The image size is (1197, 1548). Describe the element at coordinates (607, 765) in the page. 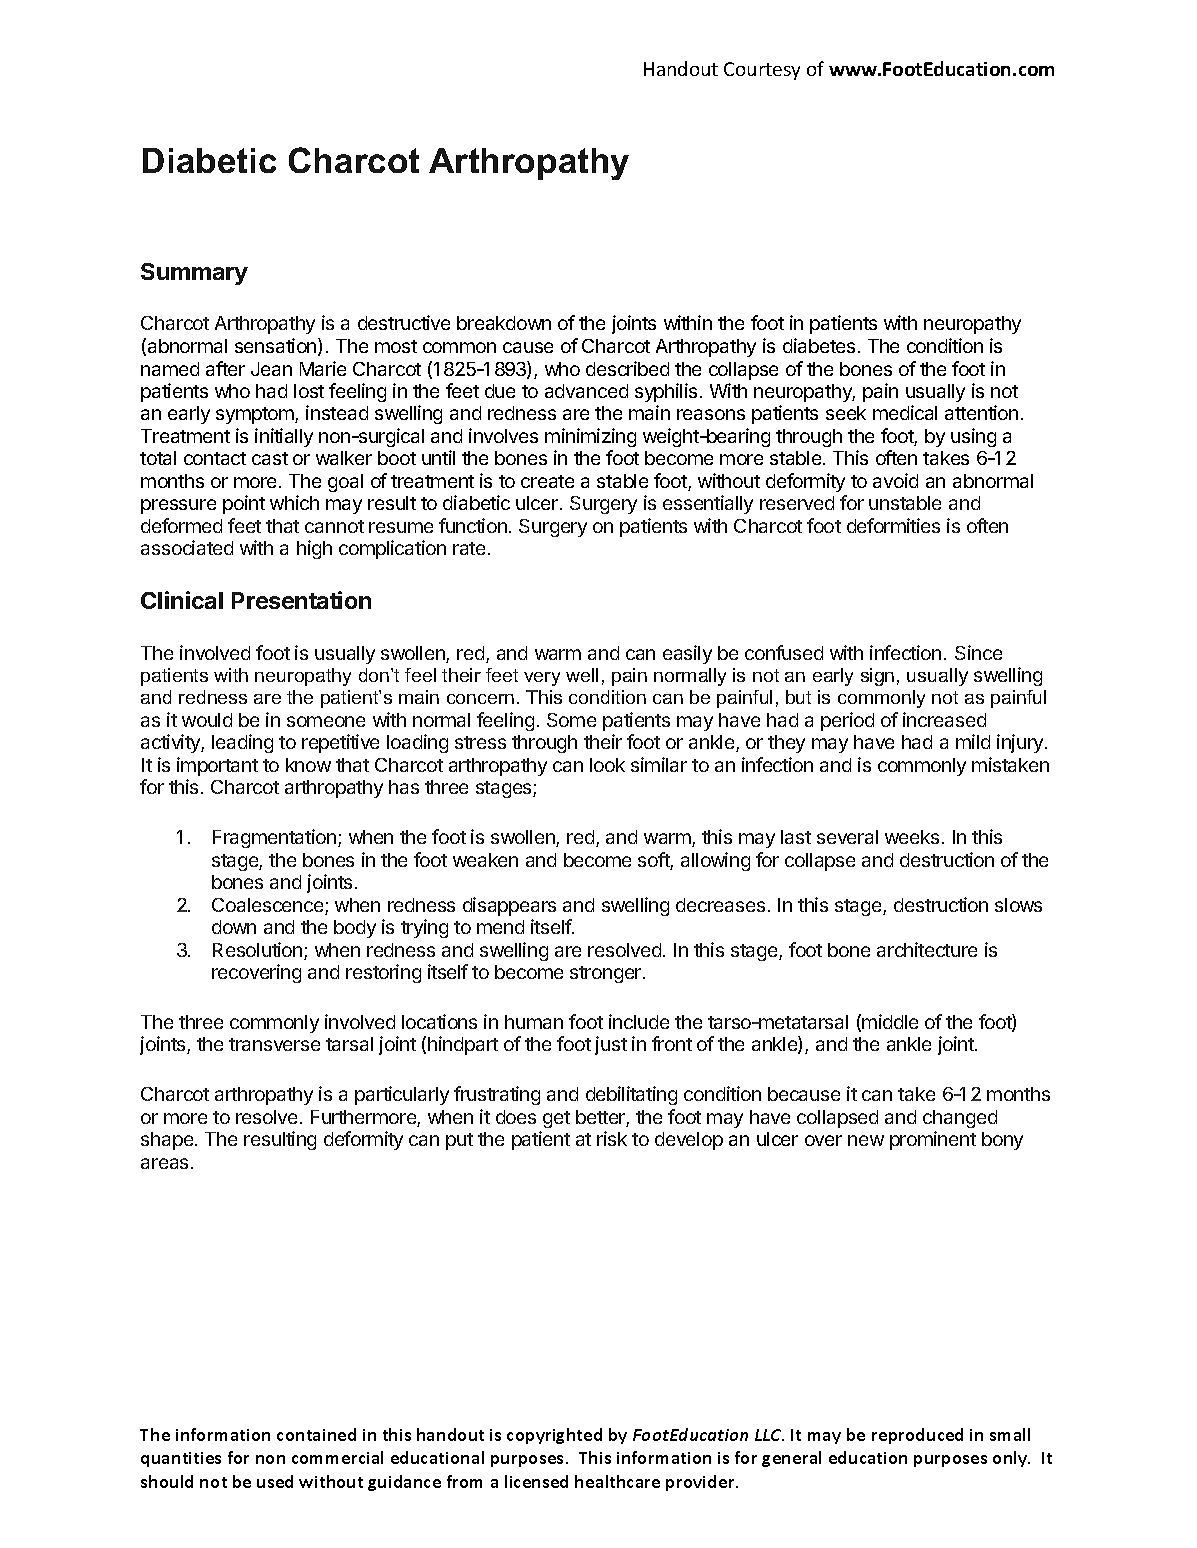

I see `look` at that location.
